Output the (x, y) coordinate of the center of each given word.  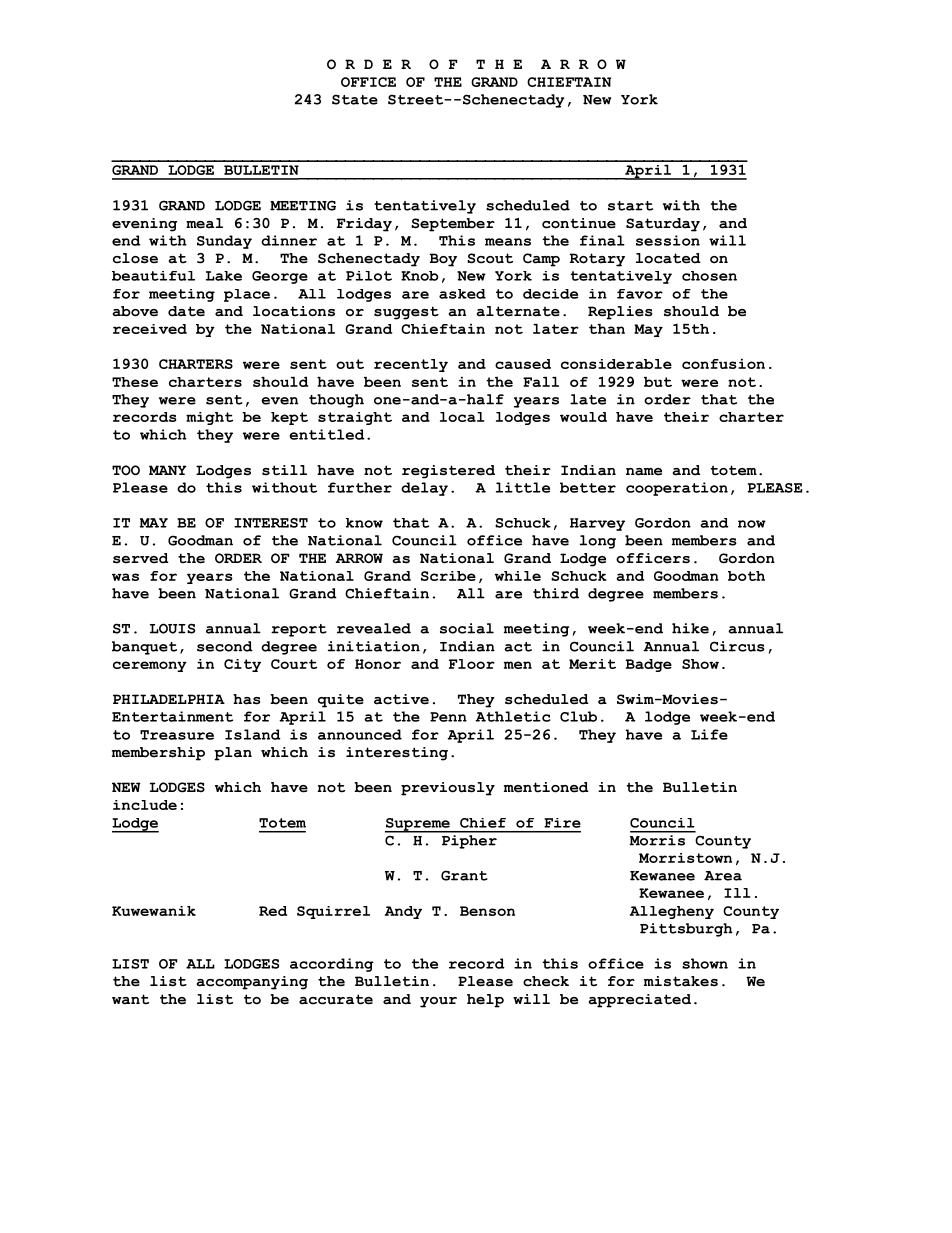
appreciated (639, 1001)
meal (204, 223)
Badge (649, 665)
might (209, 418)
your (438, 1002)
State (355, 99)
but (658, 382)
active (401, 699)
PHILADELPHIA (169, 699)
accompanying (252, 983)
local (462, 417)
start (630, 206)
